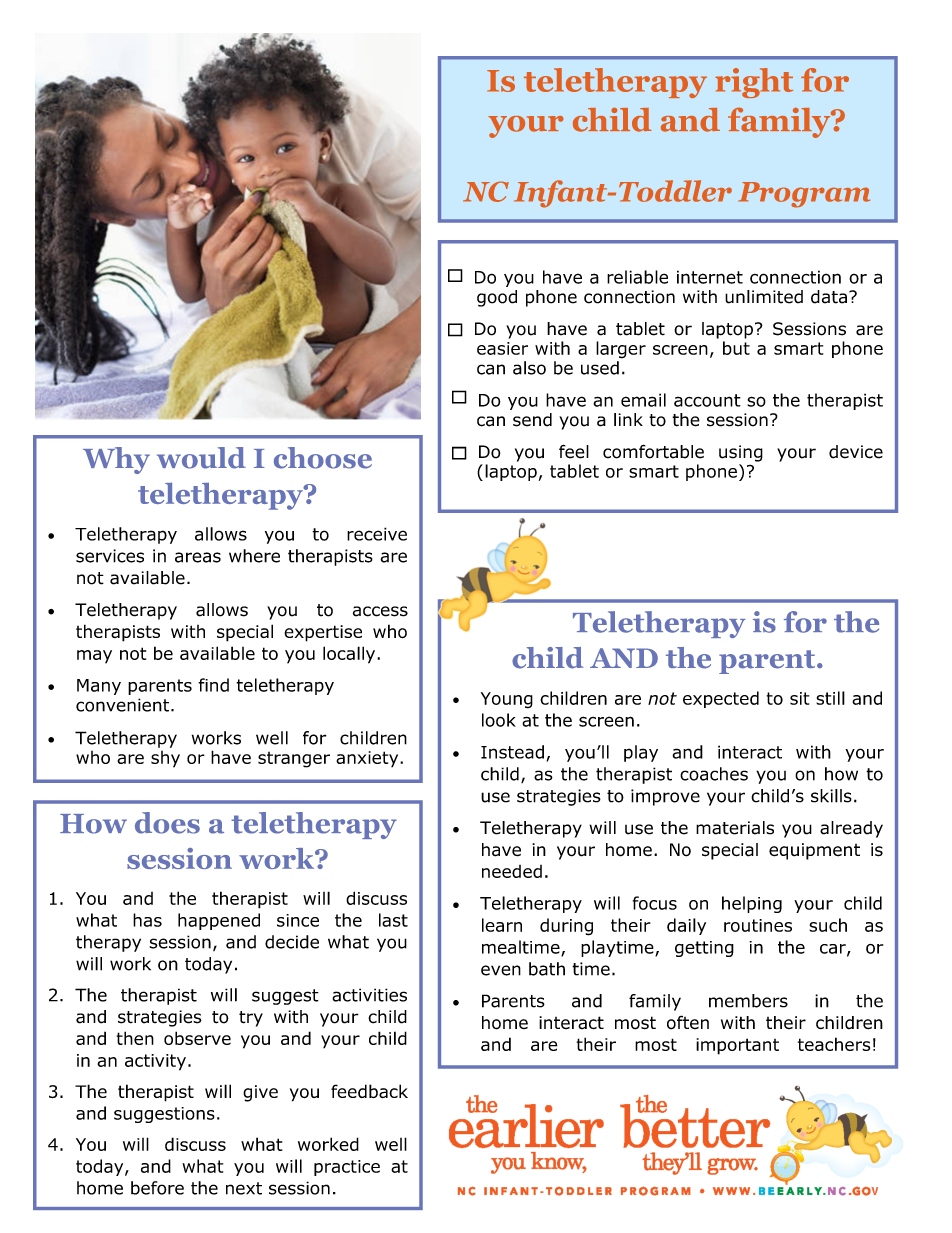 This document has width=952, height=1233. Describe the element at coordinates (347, 1168) in the document. I see `practice` at that location.
